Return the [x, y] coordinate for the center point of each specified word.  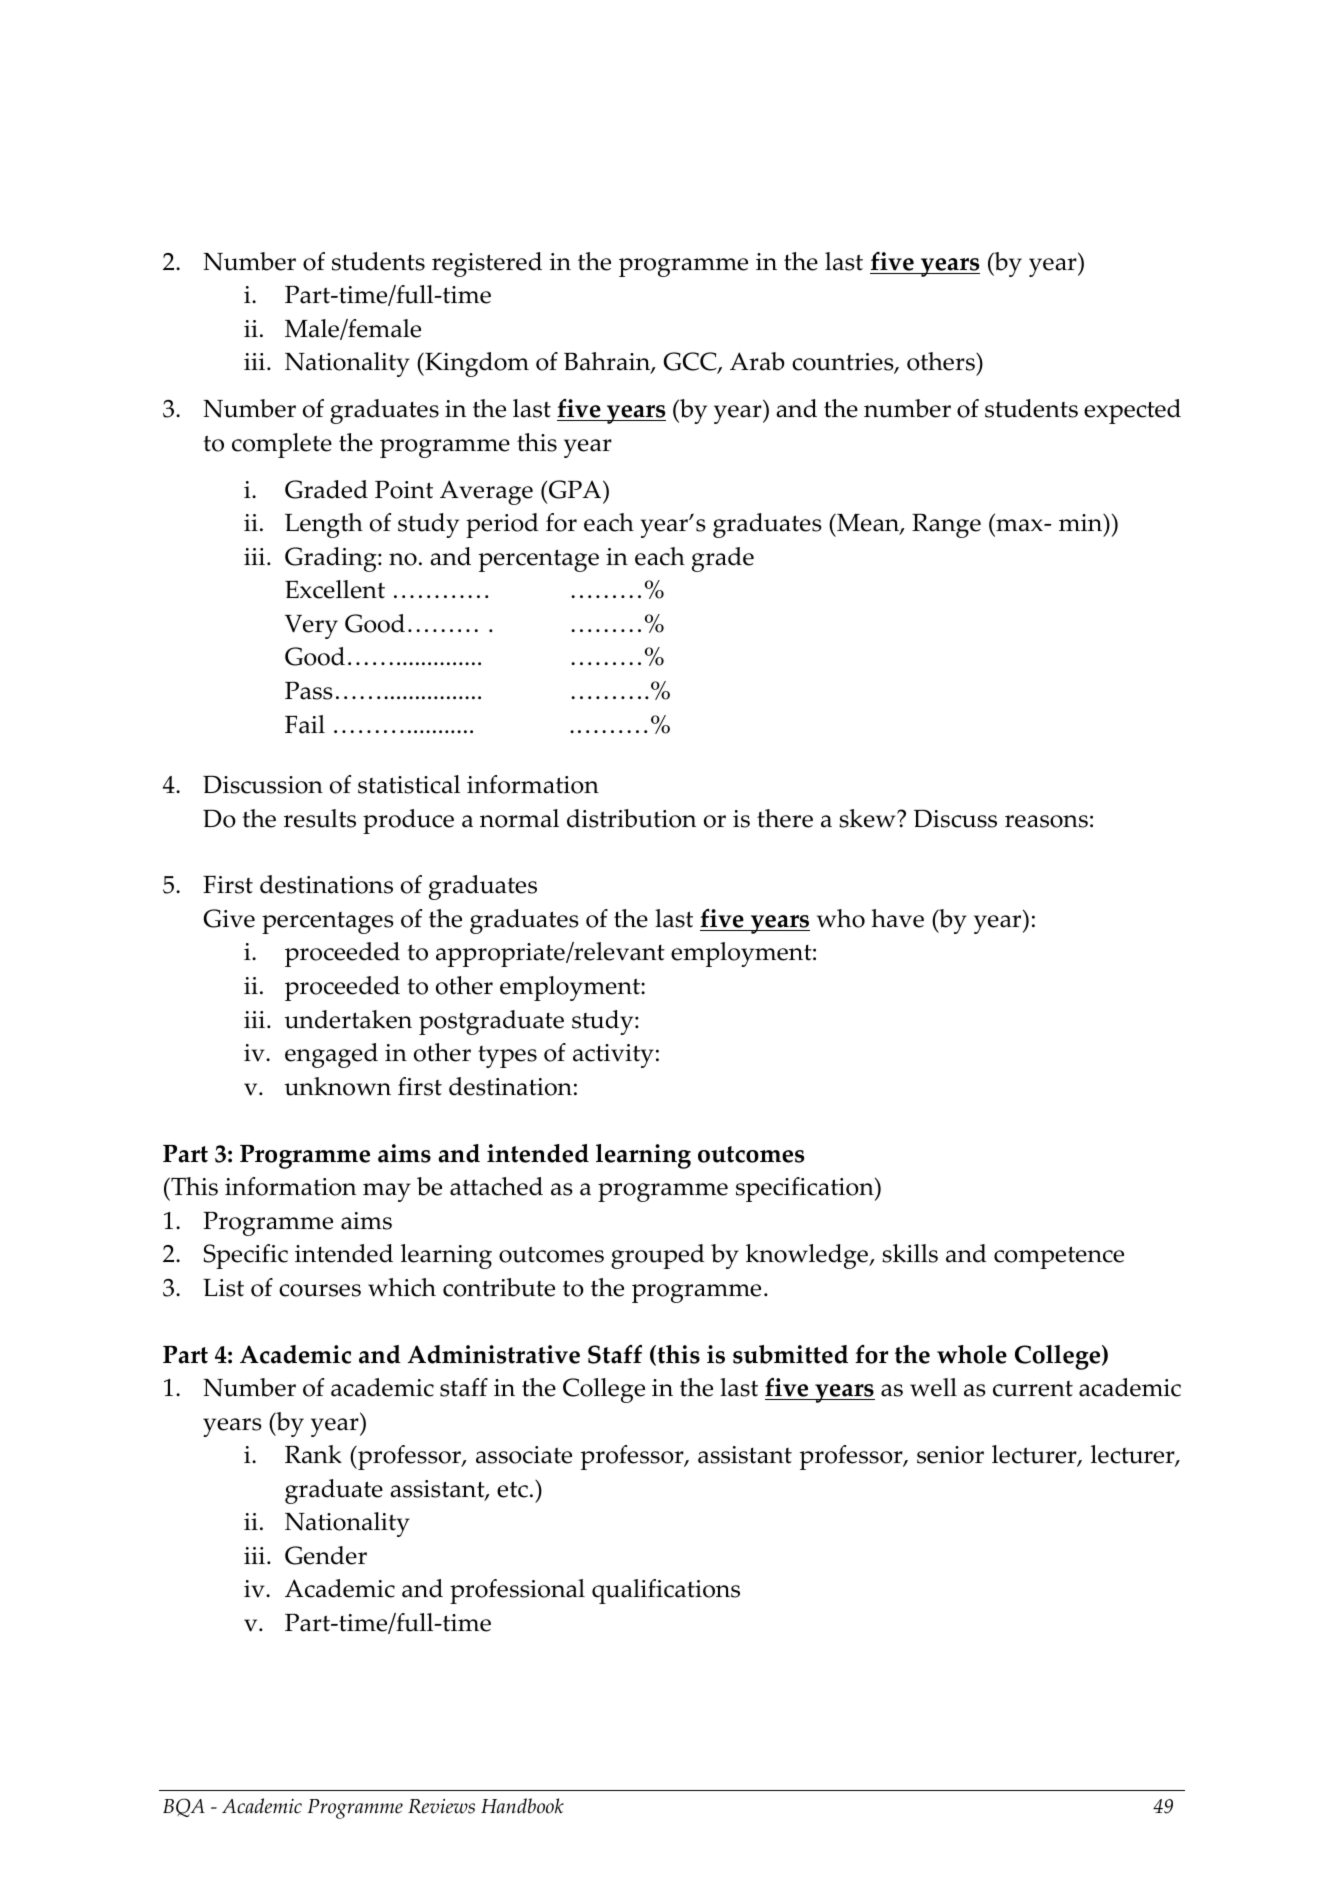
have [897, 918]
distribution [631, 818]
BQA [184, 1807]
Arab [757, 361]
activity [613, 1056]
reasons [1046, 821]
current [1033, 1389]
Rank [313, 1454]
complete [282, 445]
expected [1132, 411]
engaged [331, 1055]
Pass [309, 690]
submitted [790, 1354]
